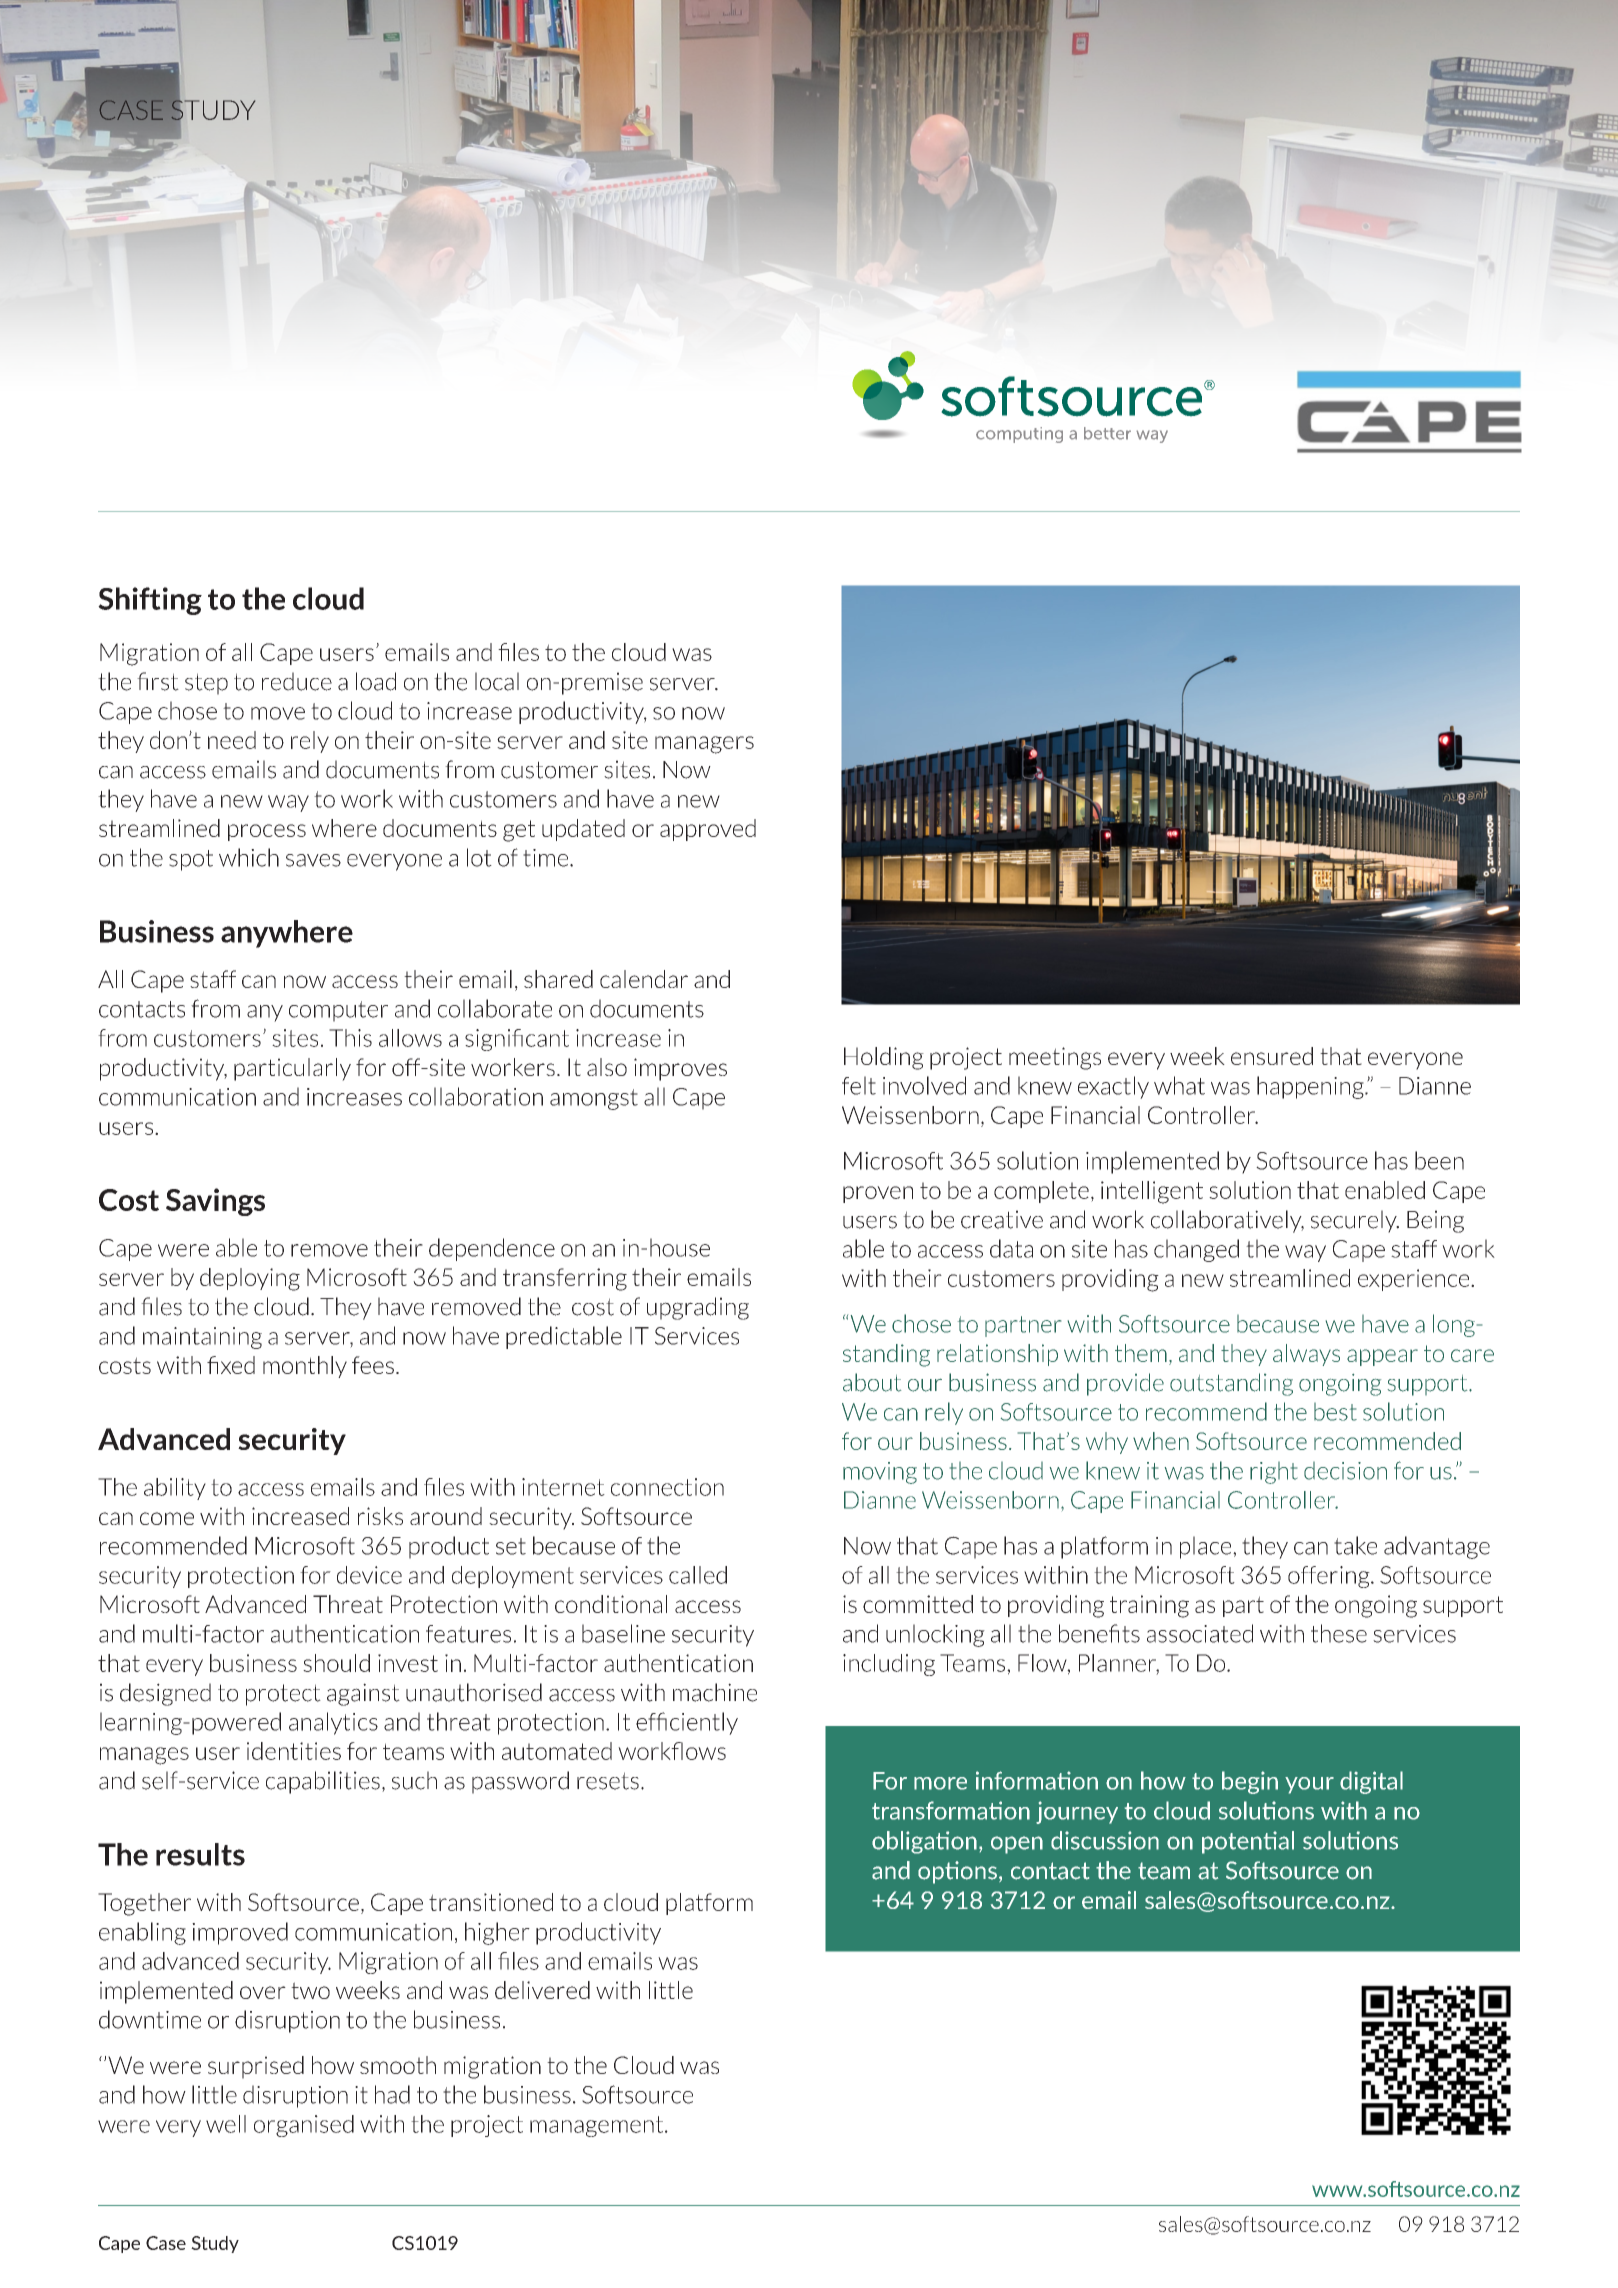  I want to click on approved, so click(708, 830).
